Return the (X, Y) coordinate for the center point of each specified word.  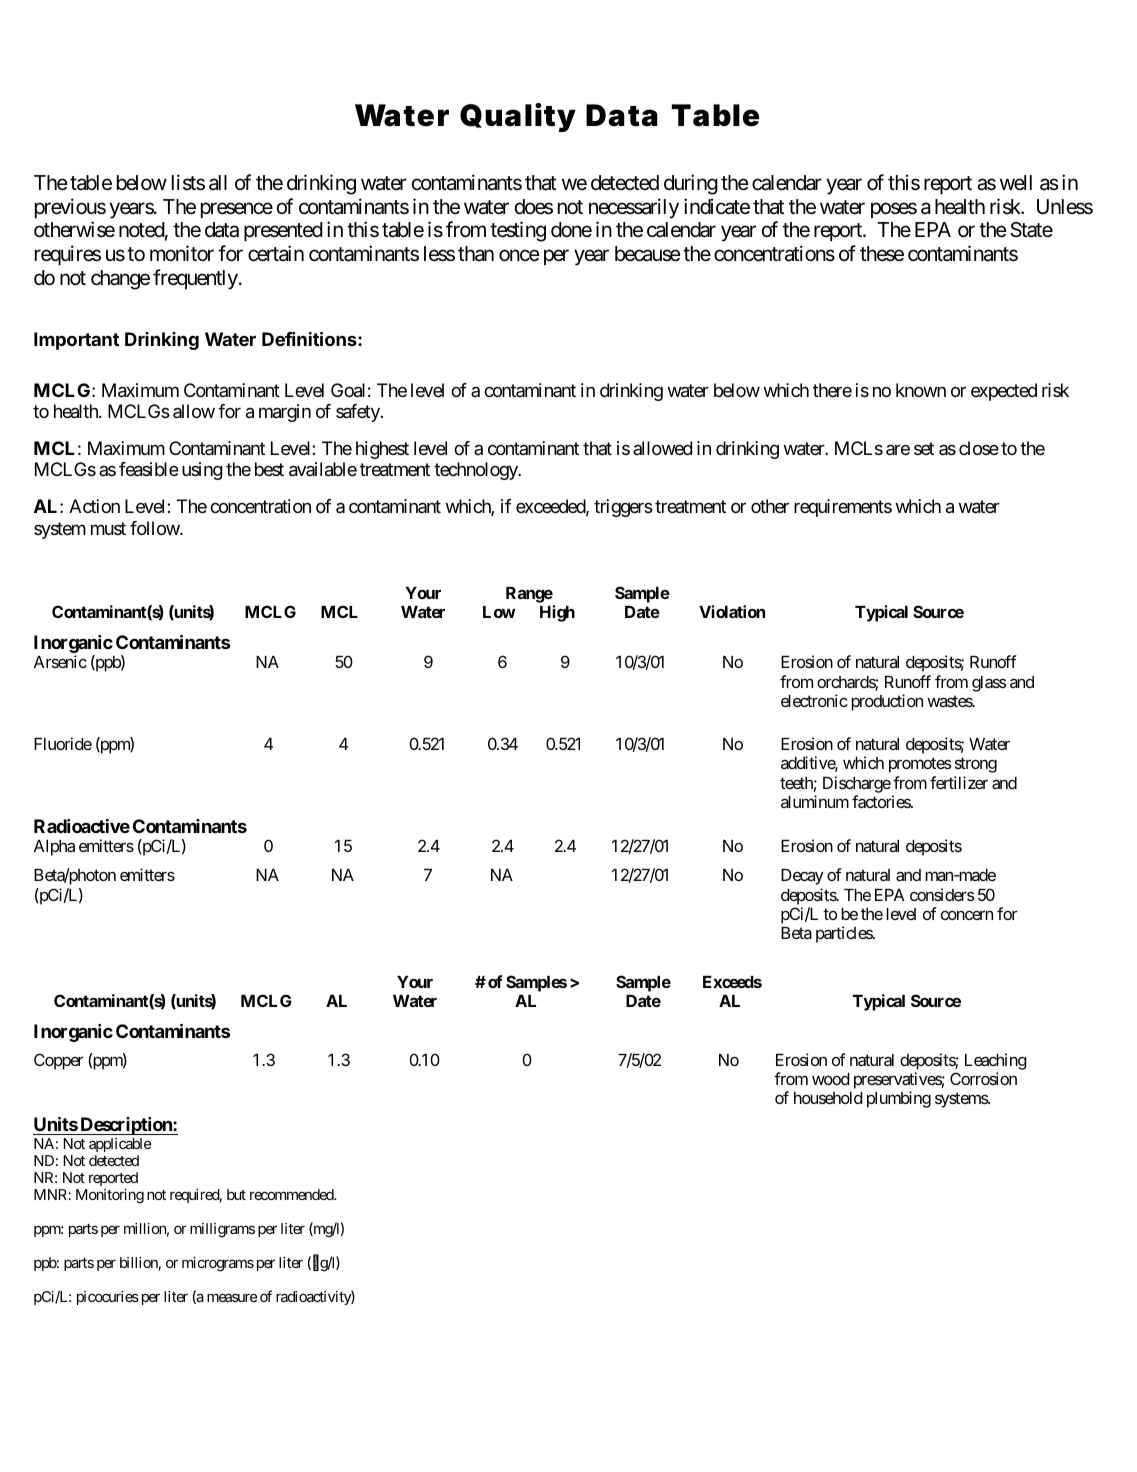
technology (477, 471)
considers (942, 894)
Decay (802, 877)
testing (518, 231)
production (887, 702)
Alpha (54, 848)
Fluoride (63, 743)
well (1016, 182)
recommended (292, 1194)
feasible (149, 469)
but (236, 1194)
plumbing (899, 1099)
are (898, 450)
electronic (814, 700)
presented (283, 231)
